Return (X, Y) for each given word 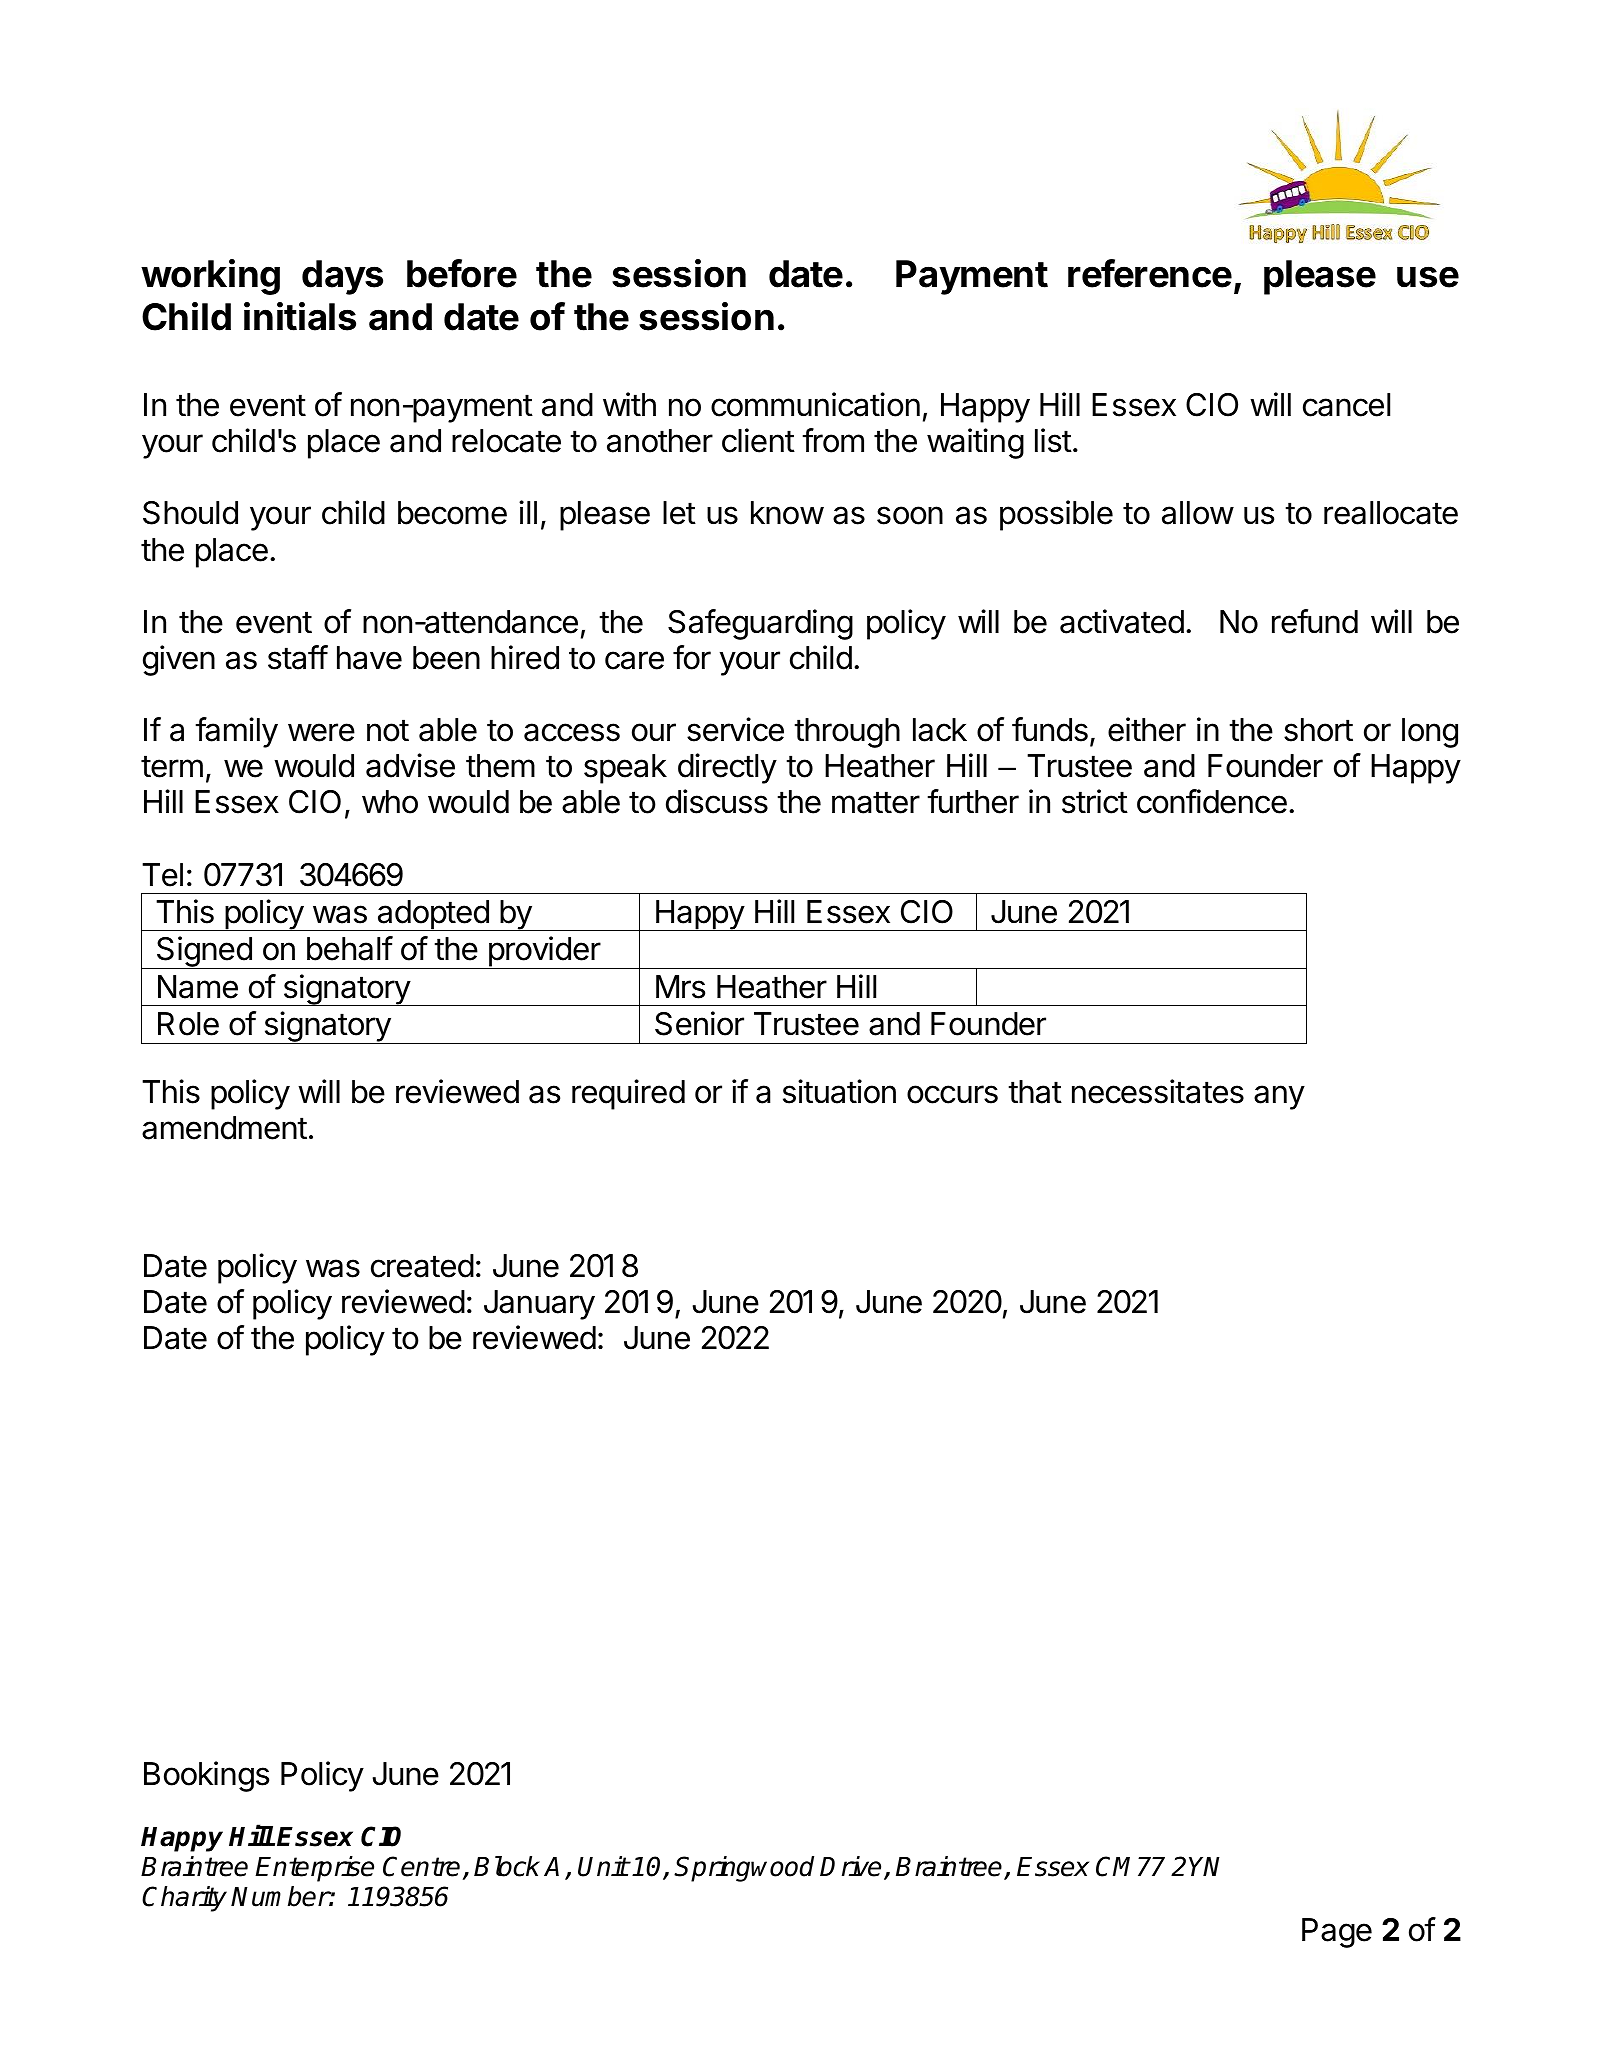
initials (300, 316)
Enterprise (314, 1869)
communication (815, 404)
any (1279, 1097)
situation (839, 1091)
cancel (1346, 405)
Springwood (744, 1869)
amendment (224, 1128)
